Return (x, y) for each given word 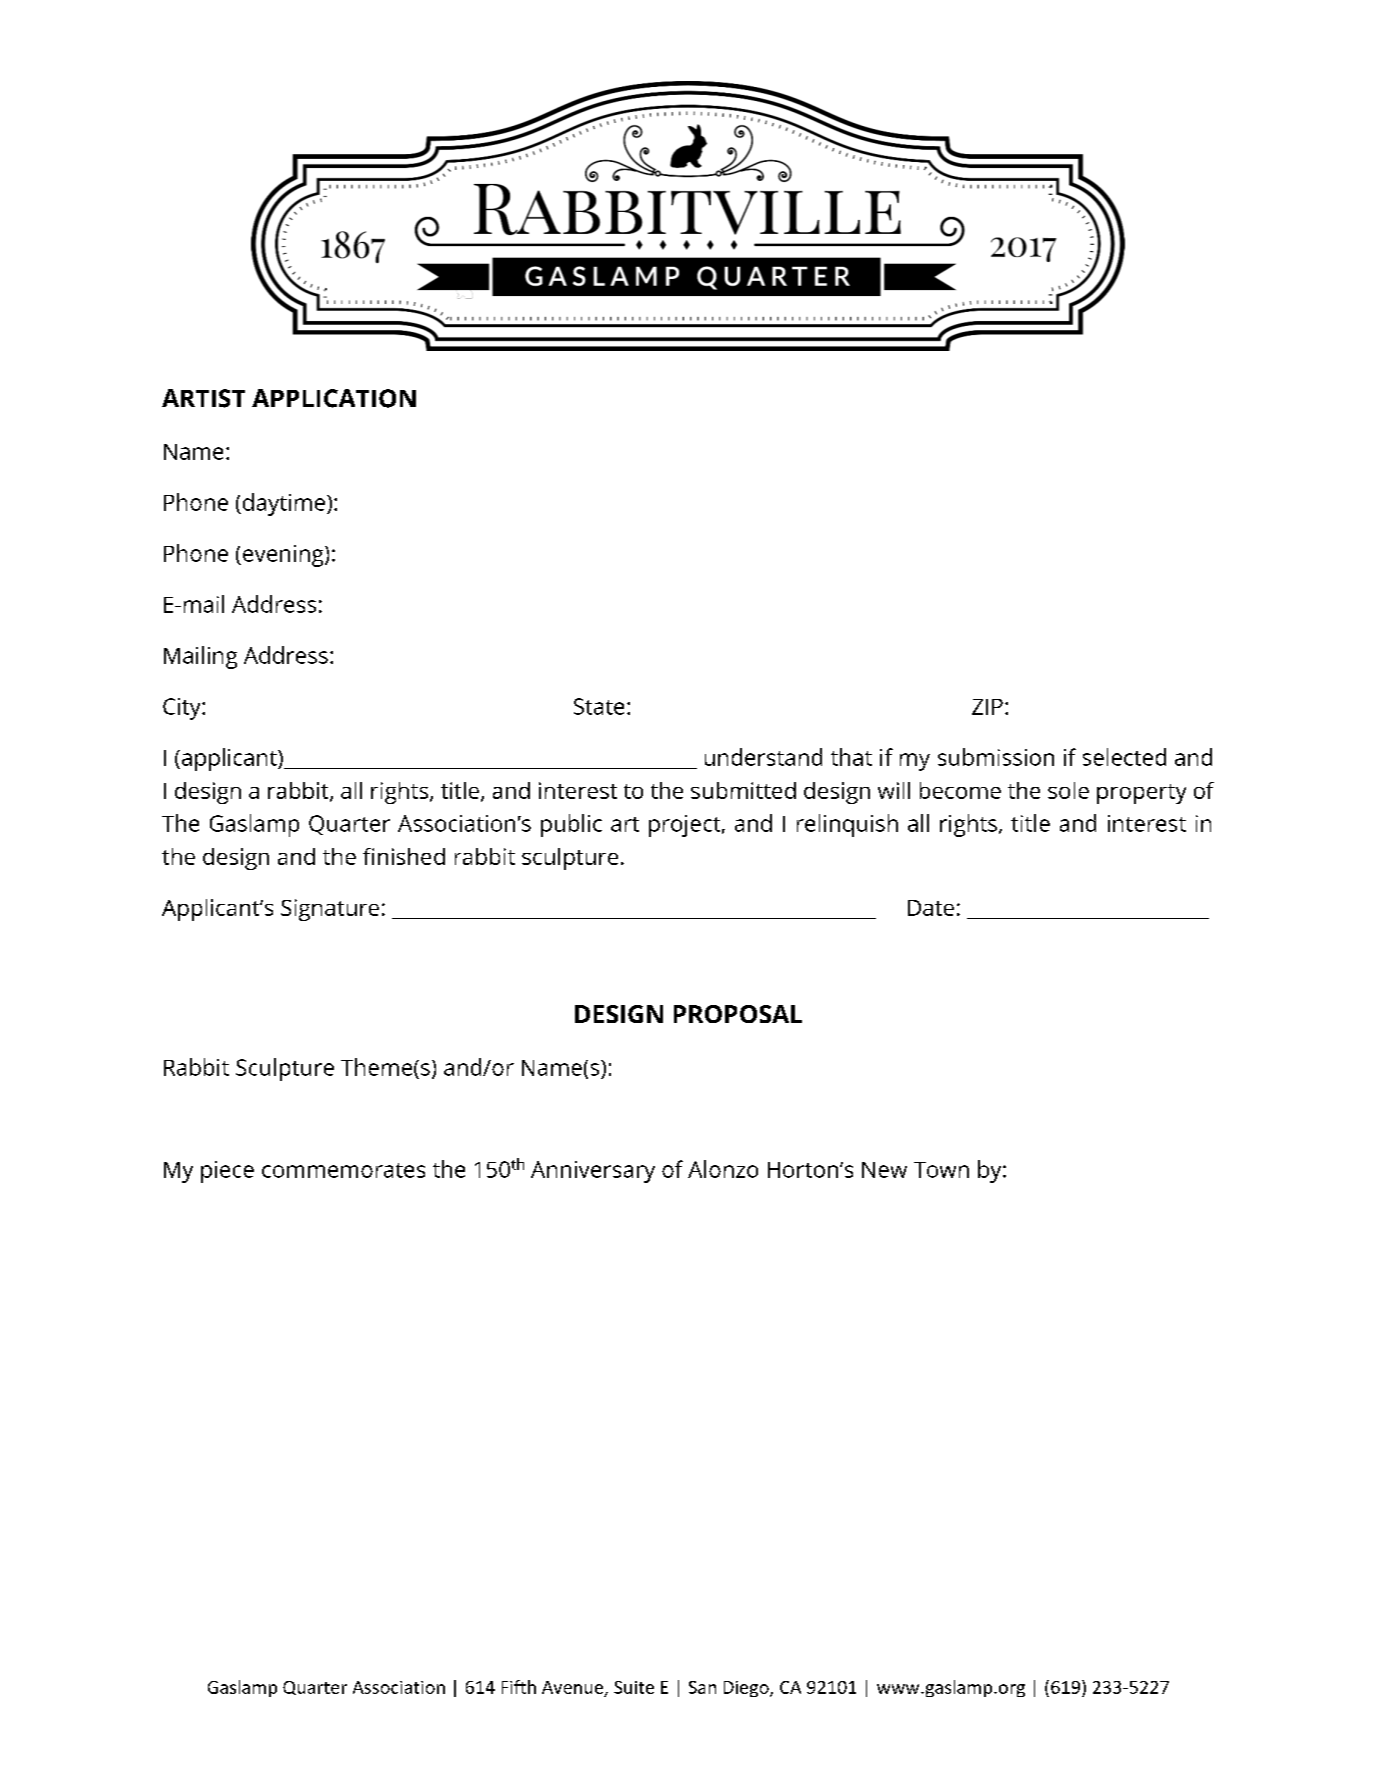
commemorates (343, 1170)
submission (996, 757)
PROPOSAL (738, 1014)
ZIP (987, 707)
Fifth (519, 1687)
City (183, 709)
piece (227, 1172)
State (599, 706)
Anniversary (593, 1172)
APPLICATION (334, 398)
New (884, 1170)
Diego (747, 1689)
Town (941, 1170)
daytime (284, 504)
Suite (634, 1687)
